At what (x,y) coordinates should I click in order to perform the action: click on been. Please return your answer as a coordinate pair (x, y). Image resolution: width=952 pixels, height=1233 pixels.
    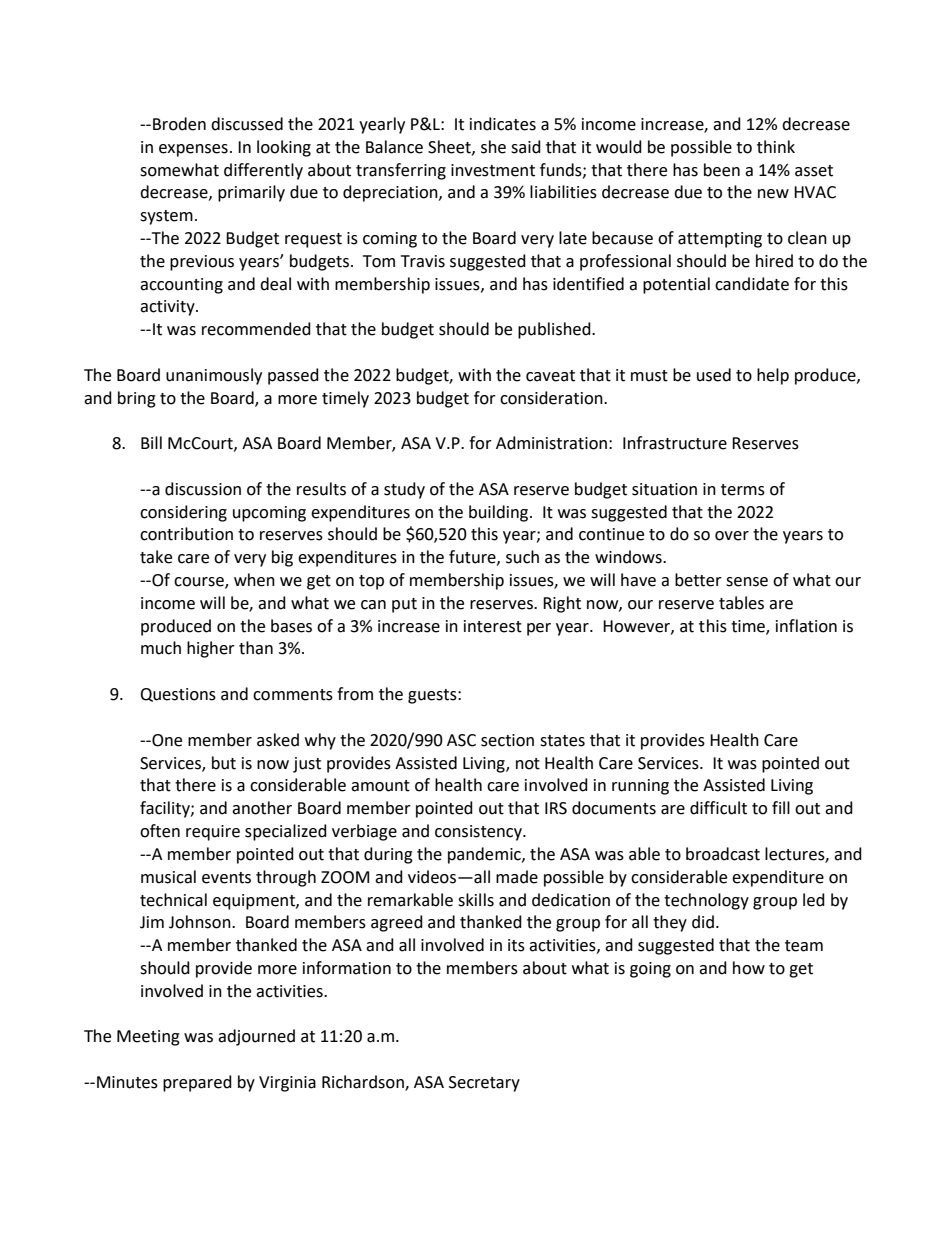
    Looking at the image, I should click on (722, 170).
